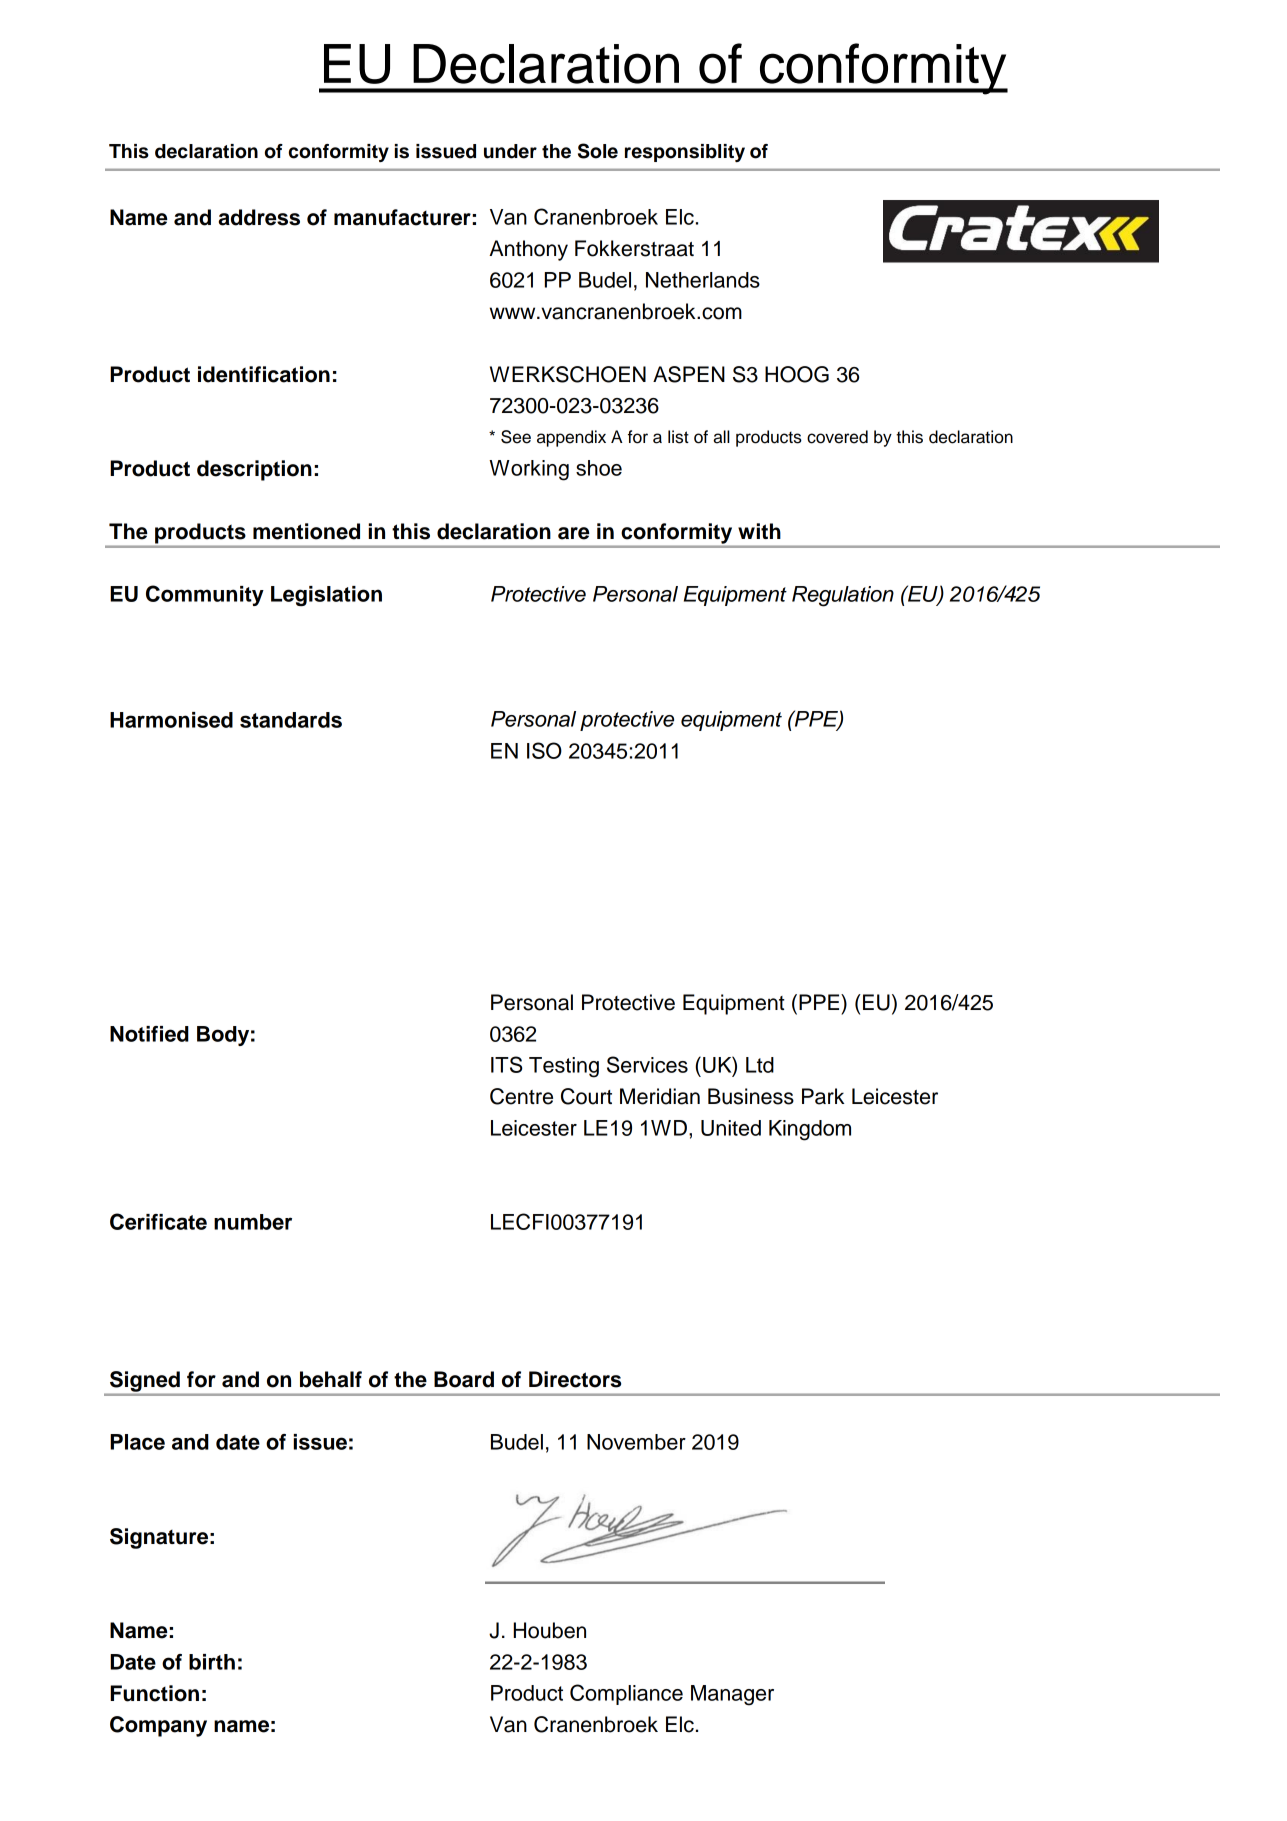  I want to click on Business, so click(751, 1096).
